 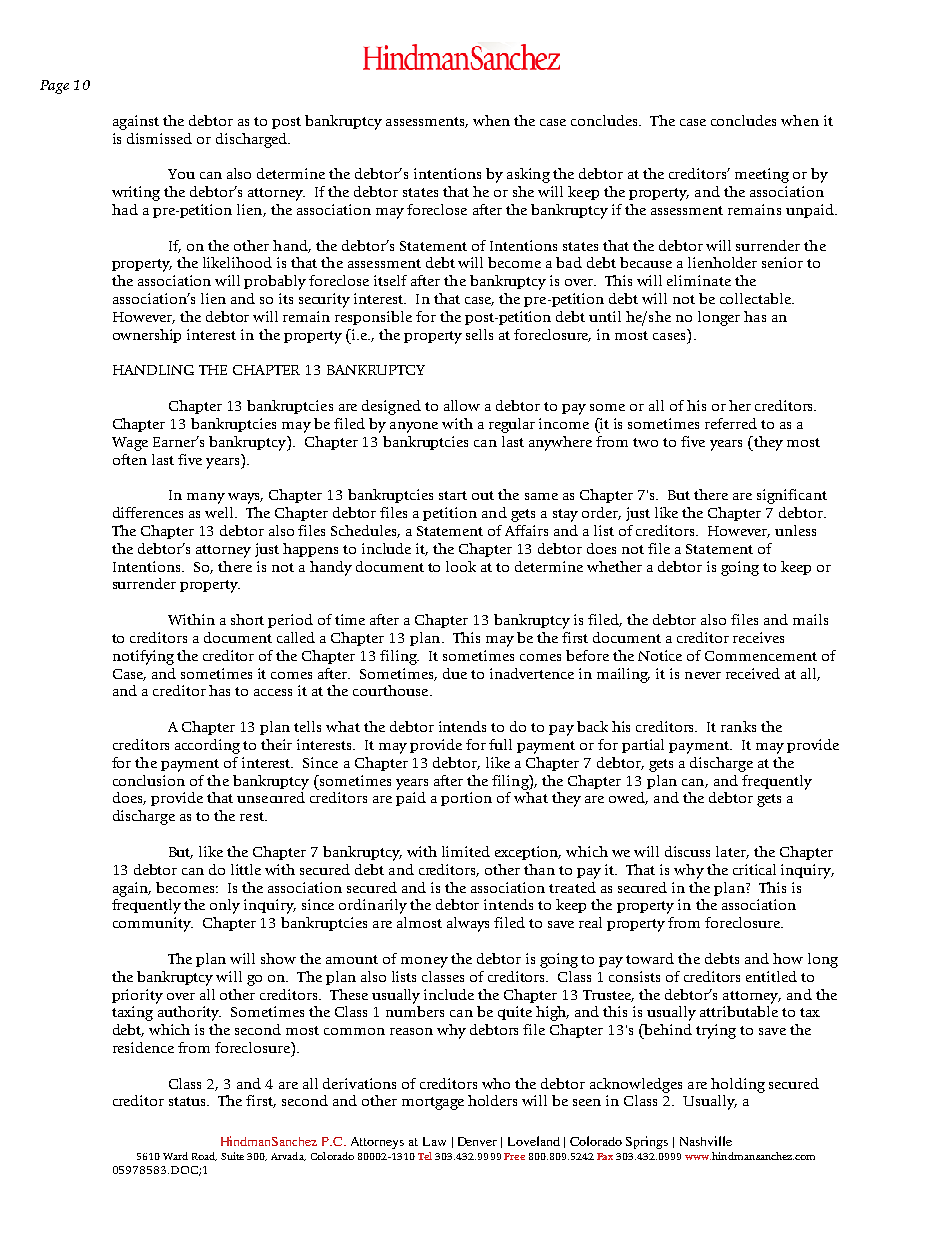 I want to click on asking, so click(x=528, y=175).
